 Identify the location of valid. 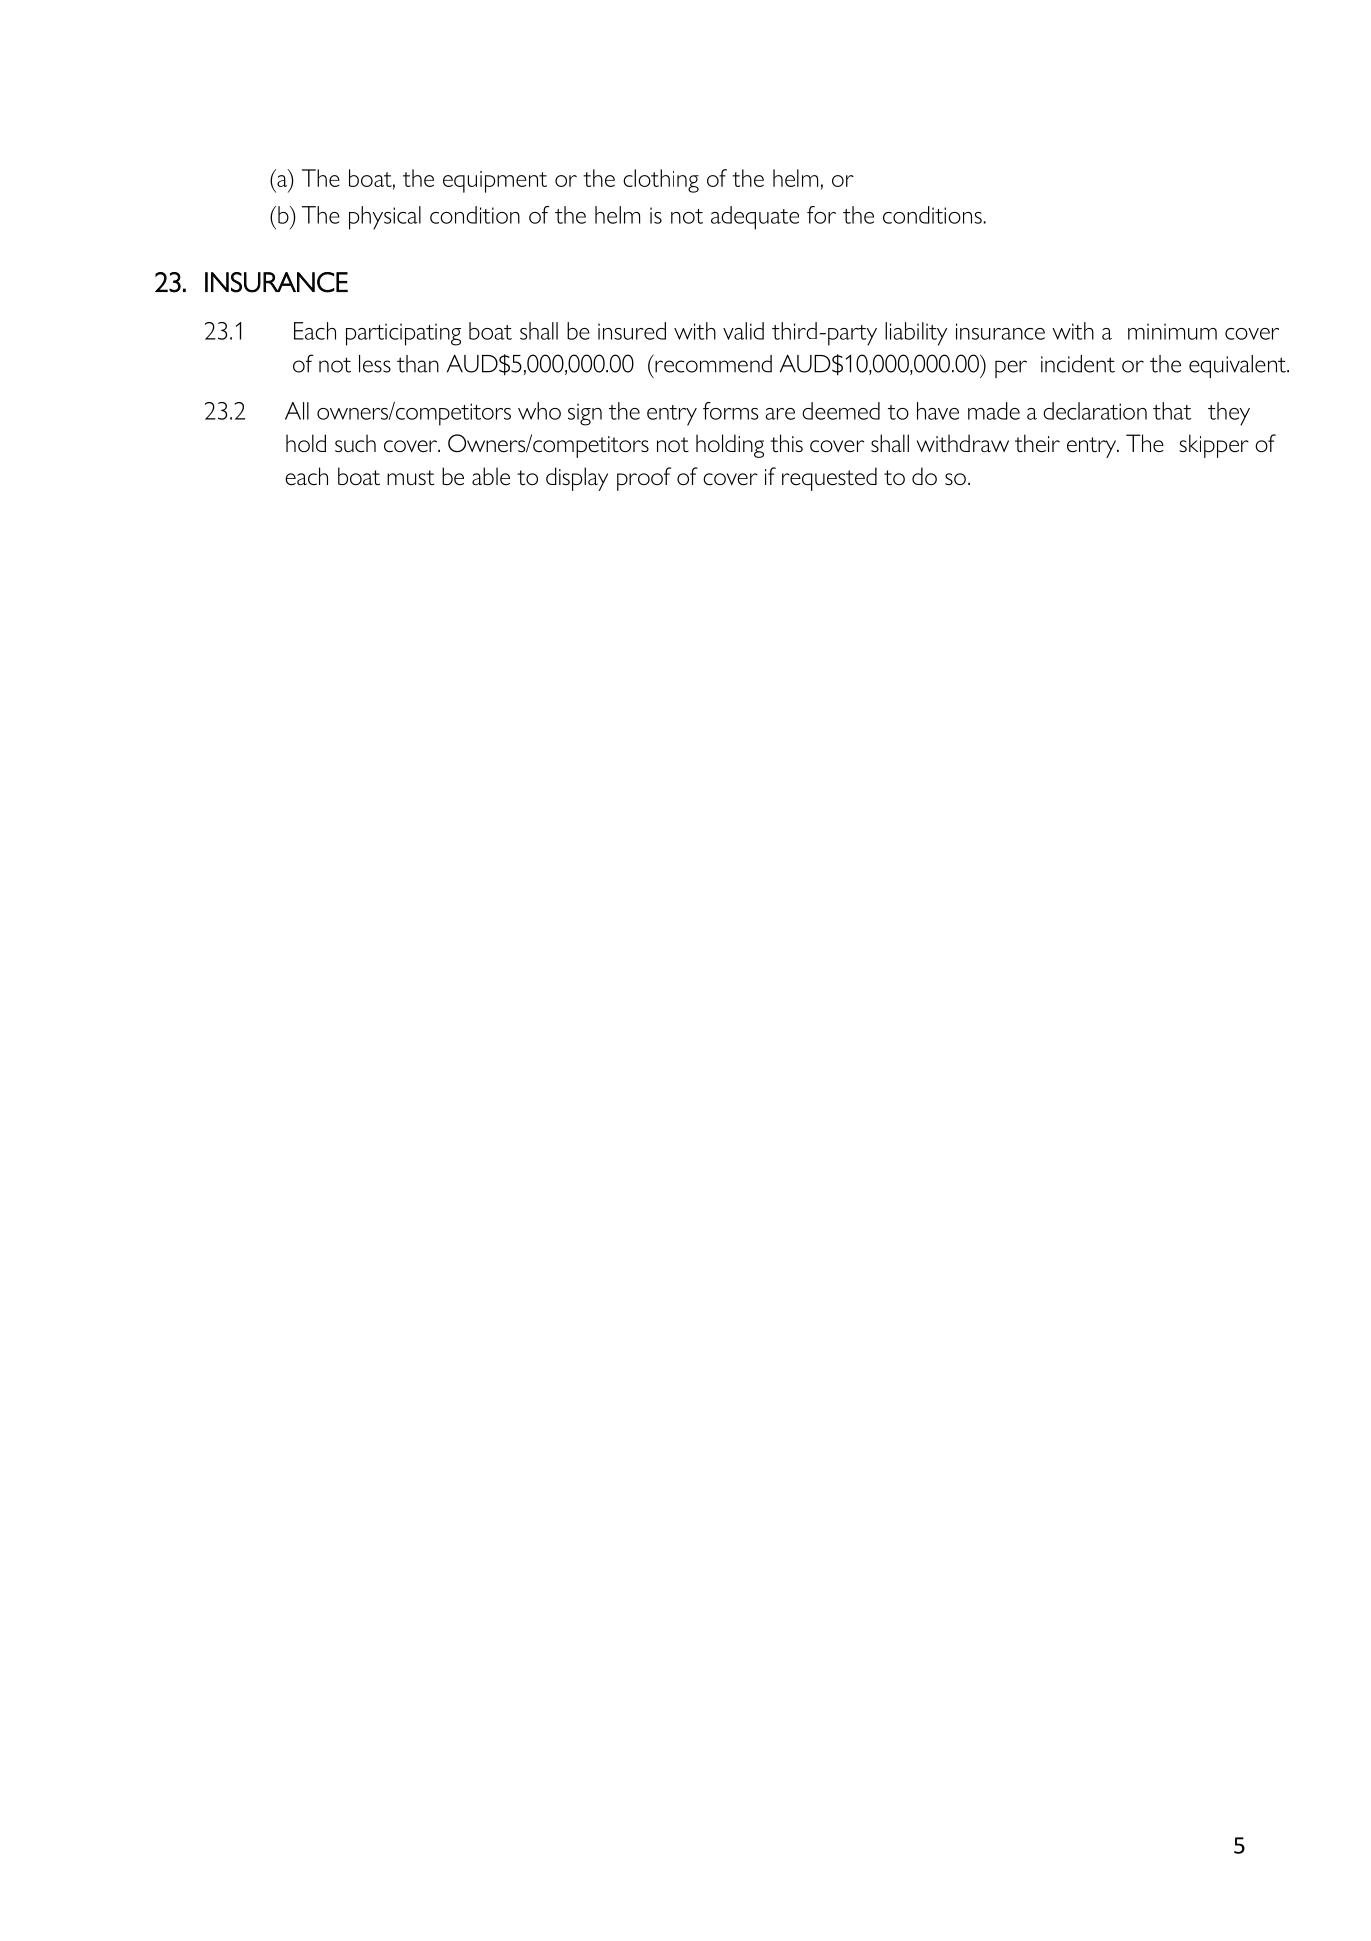
(743, 331).
